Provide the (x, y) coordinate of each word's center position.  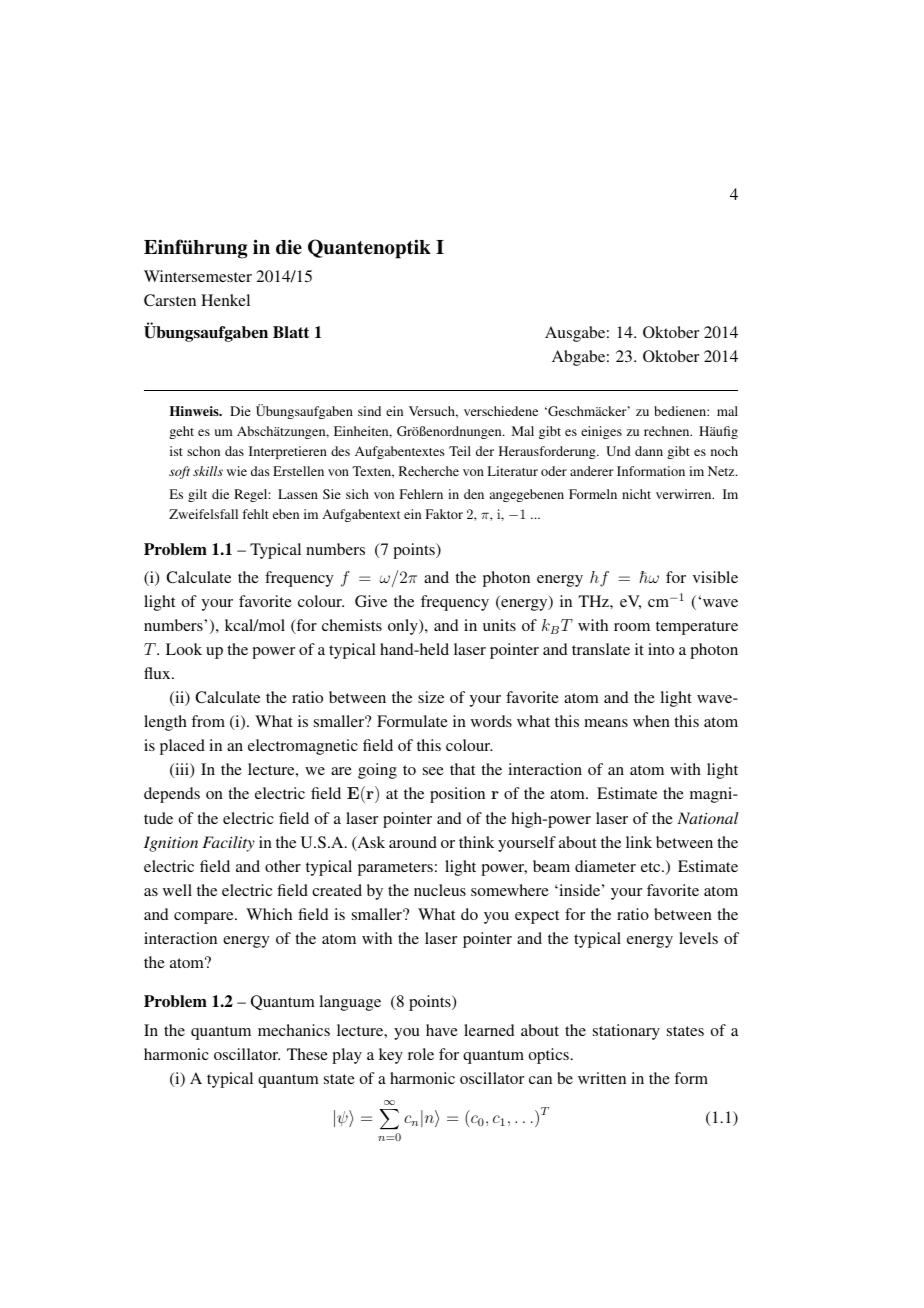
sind (369, 411)
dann (649, 451)
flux (158, 673)
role (421, 1054)
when (651, 721)
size (431, 697)
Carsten (170, 300)
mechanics (294, 1030)
